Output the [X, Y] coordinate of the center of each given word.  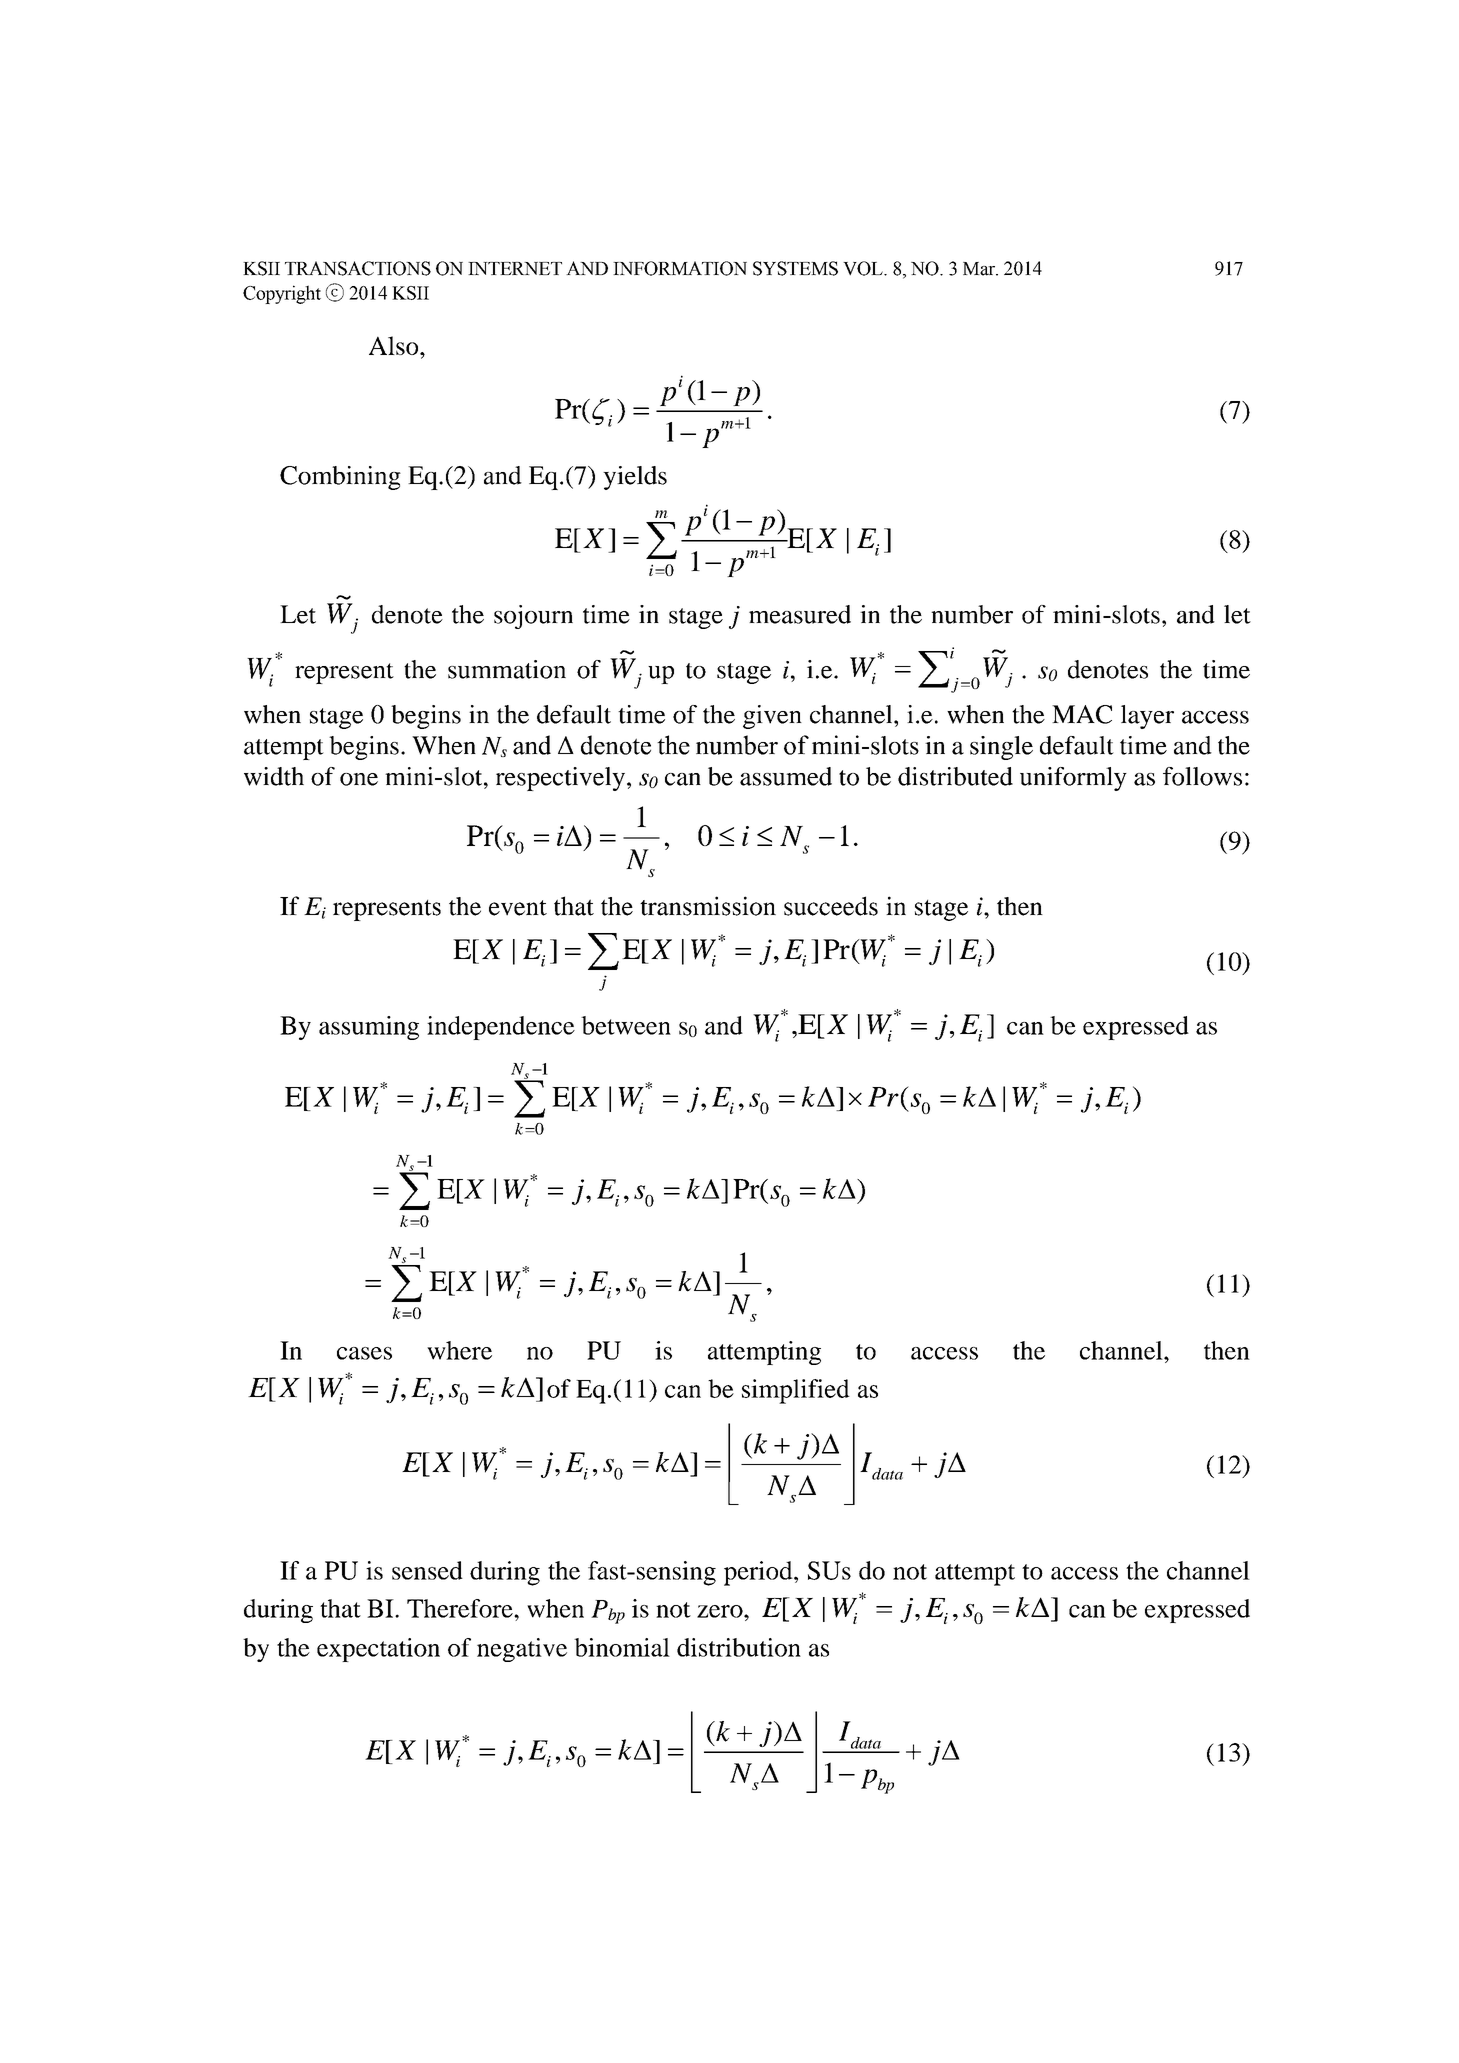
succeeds [831, 906]
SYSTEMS [795, 268]
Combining [340, 478]
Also [395, 345]
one [359, 779]
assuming [369, 1028]
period [759, 1573]
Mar [980, 269]
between [626, 1025]
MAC [1082, 714]
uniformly [1073, 779]
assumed [786, 776]
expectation [378, 1650]
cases [364, 1353]
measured [800, 614]
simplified [796, 1391]
